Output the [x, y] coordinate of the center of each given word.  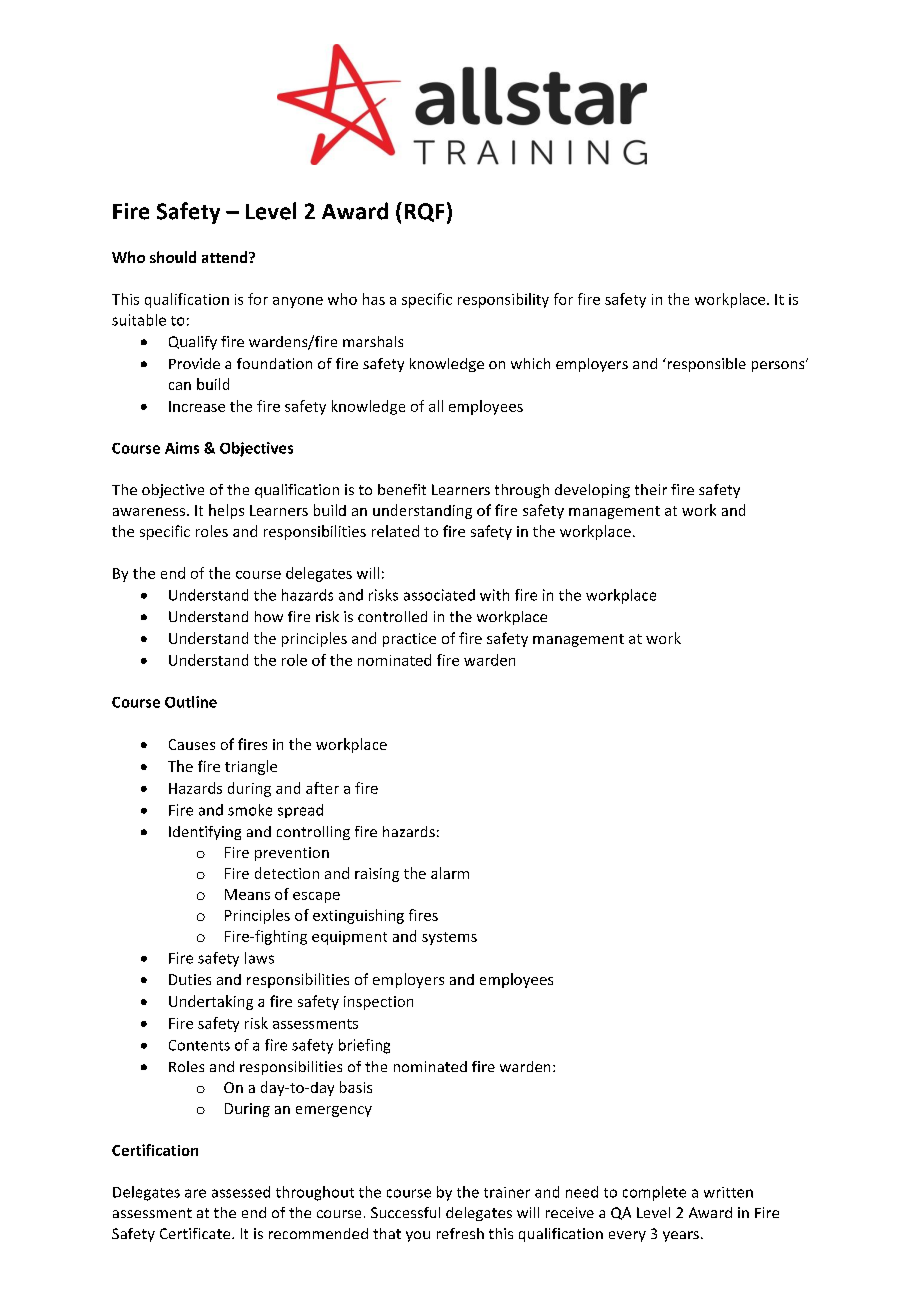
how [269, 616]
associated [439, 595]
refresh [460, 1233]
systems [449, 938]
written [728, 1192]
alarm [450, 873]
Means [247, 894]
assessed [241, 1192]
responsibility [503, 300]
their [651, 489]
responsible [705, 365]
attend [226, 257]
